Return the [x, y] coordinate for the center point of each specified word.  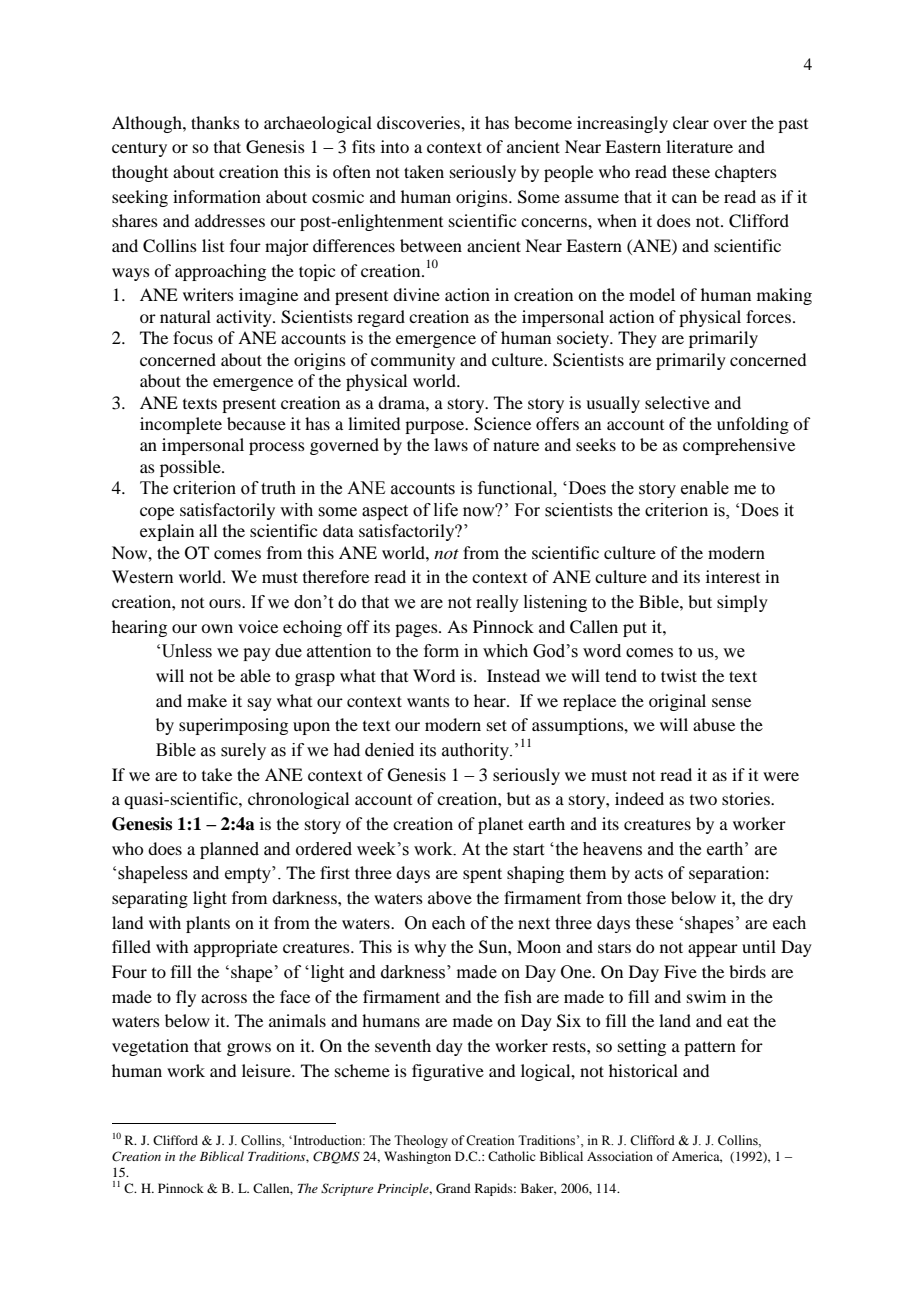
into [395, 146]
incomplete [181, 425]
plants [208, 924]
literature [699, 146]
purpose [436, 427]
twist [679, 675]
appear [713, 950]
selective [677, 402]
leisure [267, 1070]
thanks [215, 122]
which [505, 651]
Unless [187, 651]
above [450, 897]
